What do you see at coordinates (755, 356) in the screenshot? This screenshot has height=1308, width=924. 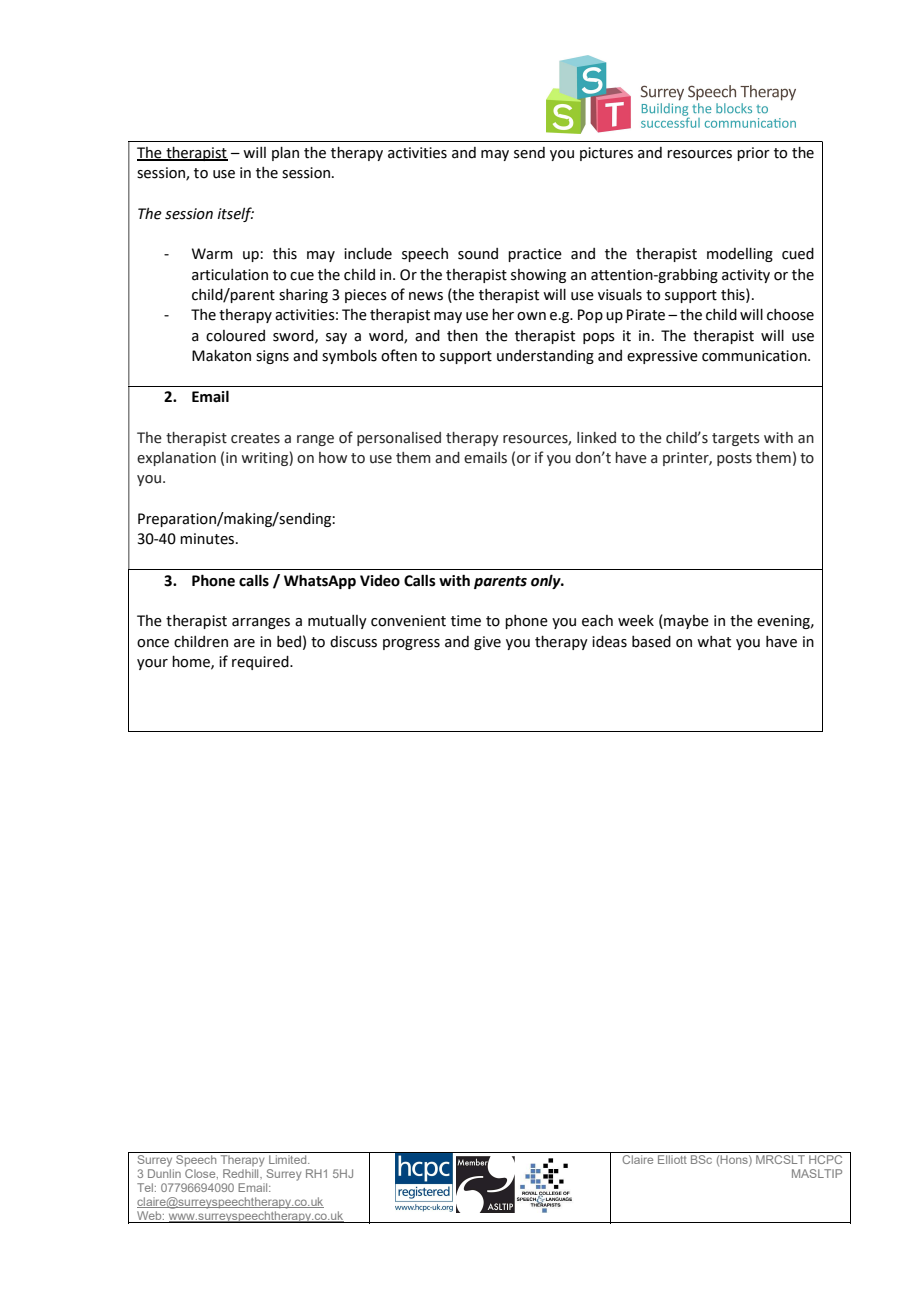 I see `communication` at bounding box center [755, 356].
